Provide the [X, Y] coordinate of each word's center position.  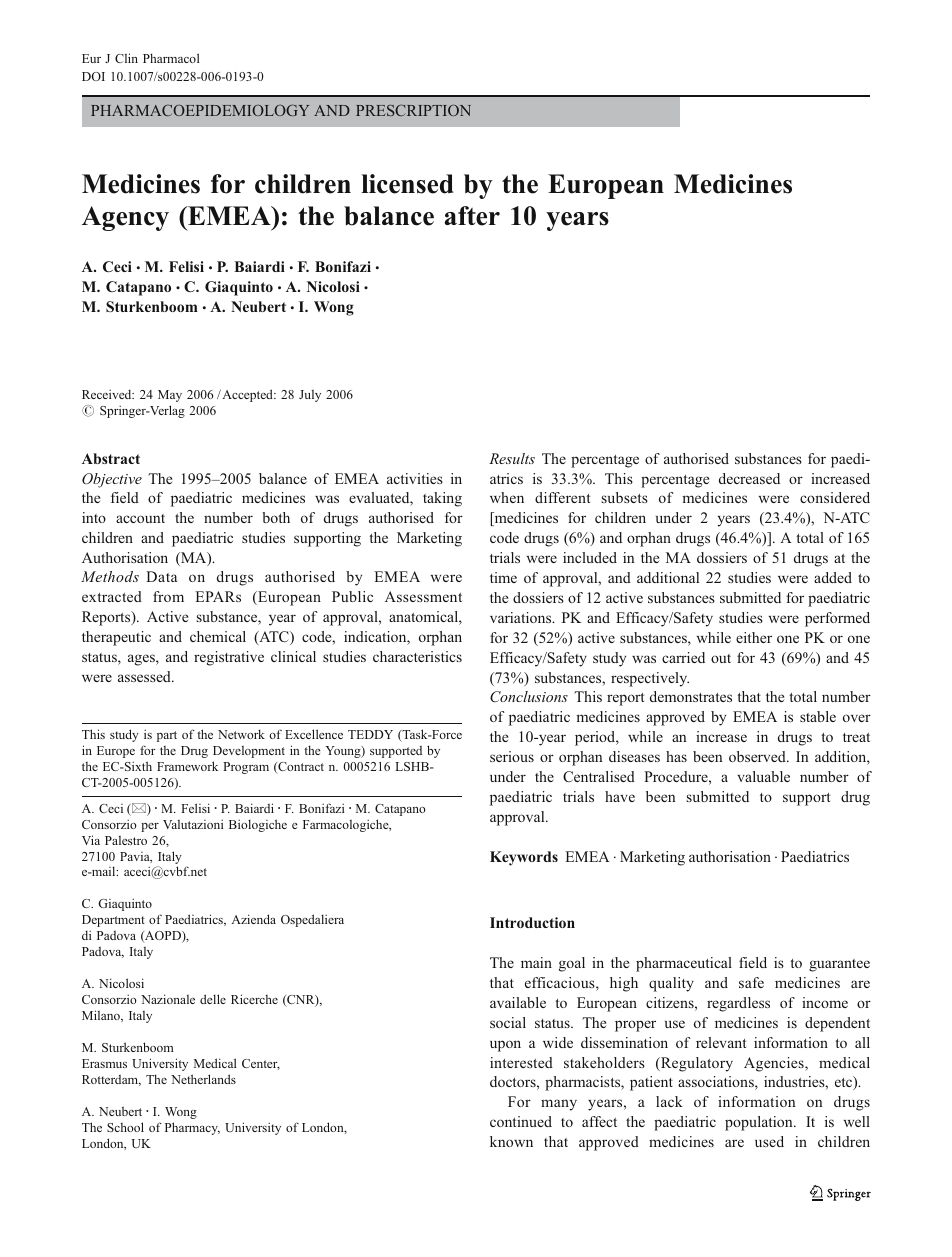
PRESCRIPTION [413, 110]
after [472, 216]
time [503, 577]
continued [521, 1121]
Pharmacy [192, 1128]
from [168, 596]
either [754, 637]
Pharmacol [171, 58]
